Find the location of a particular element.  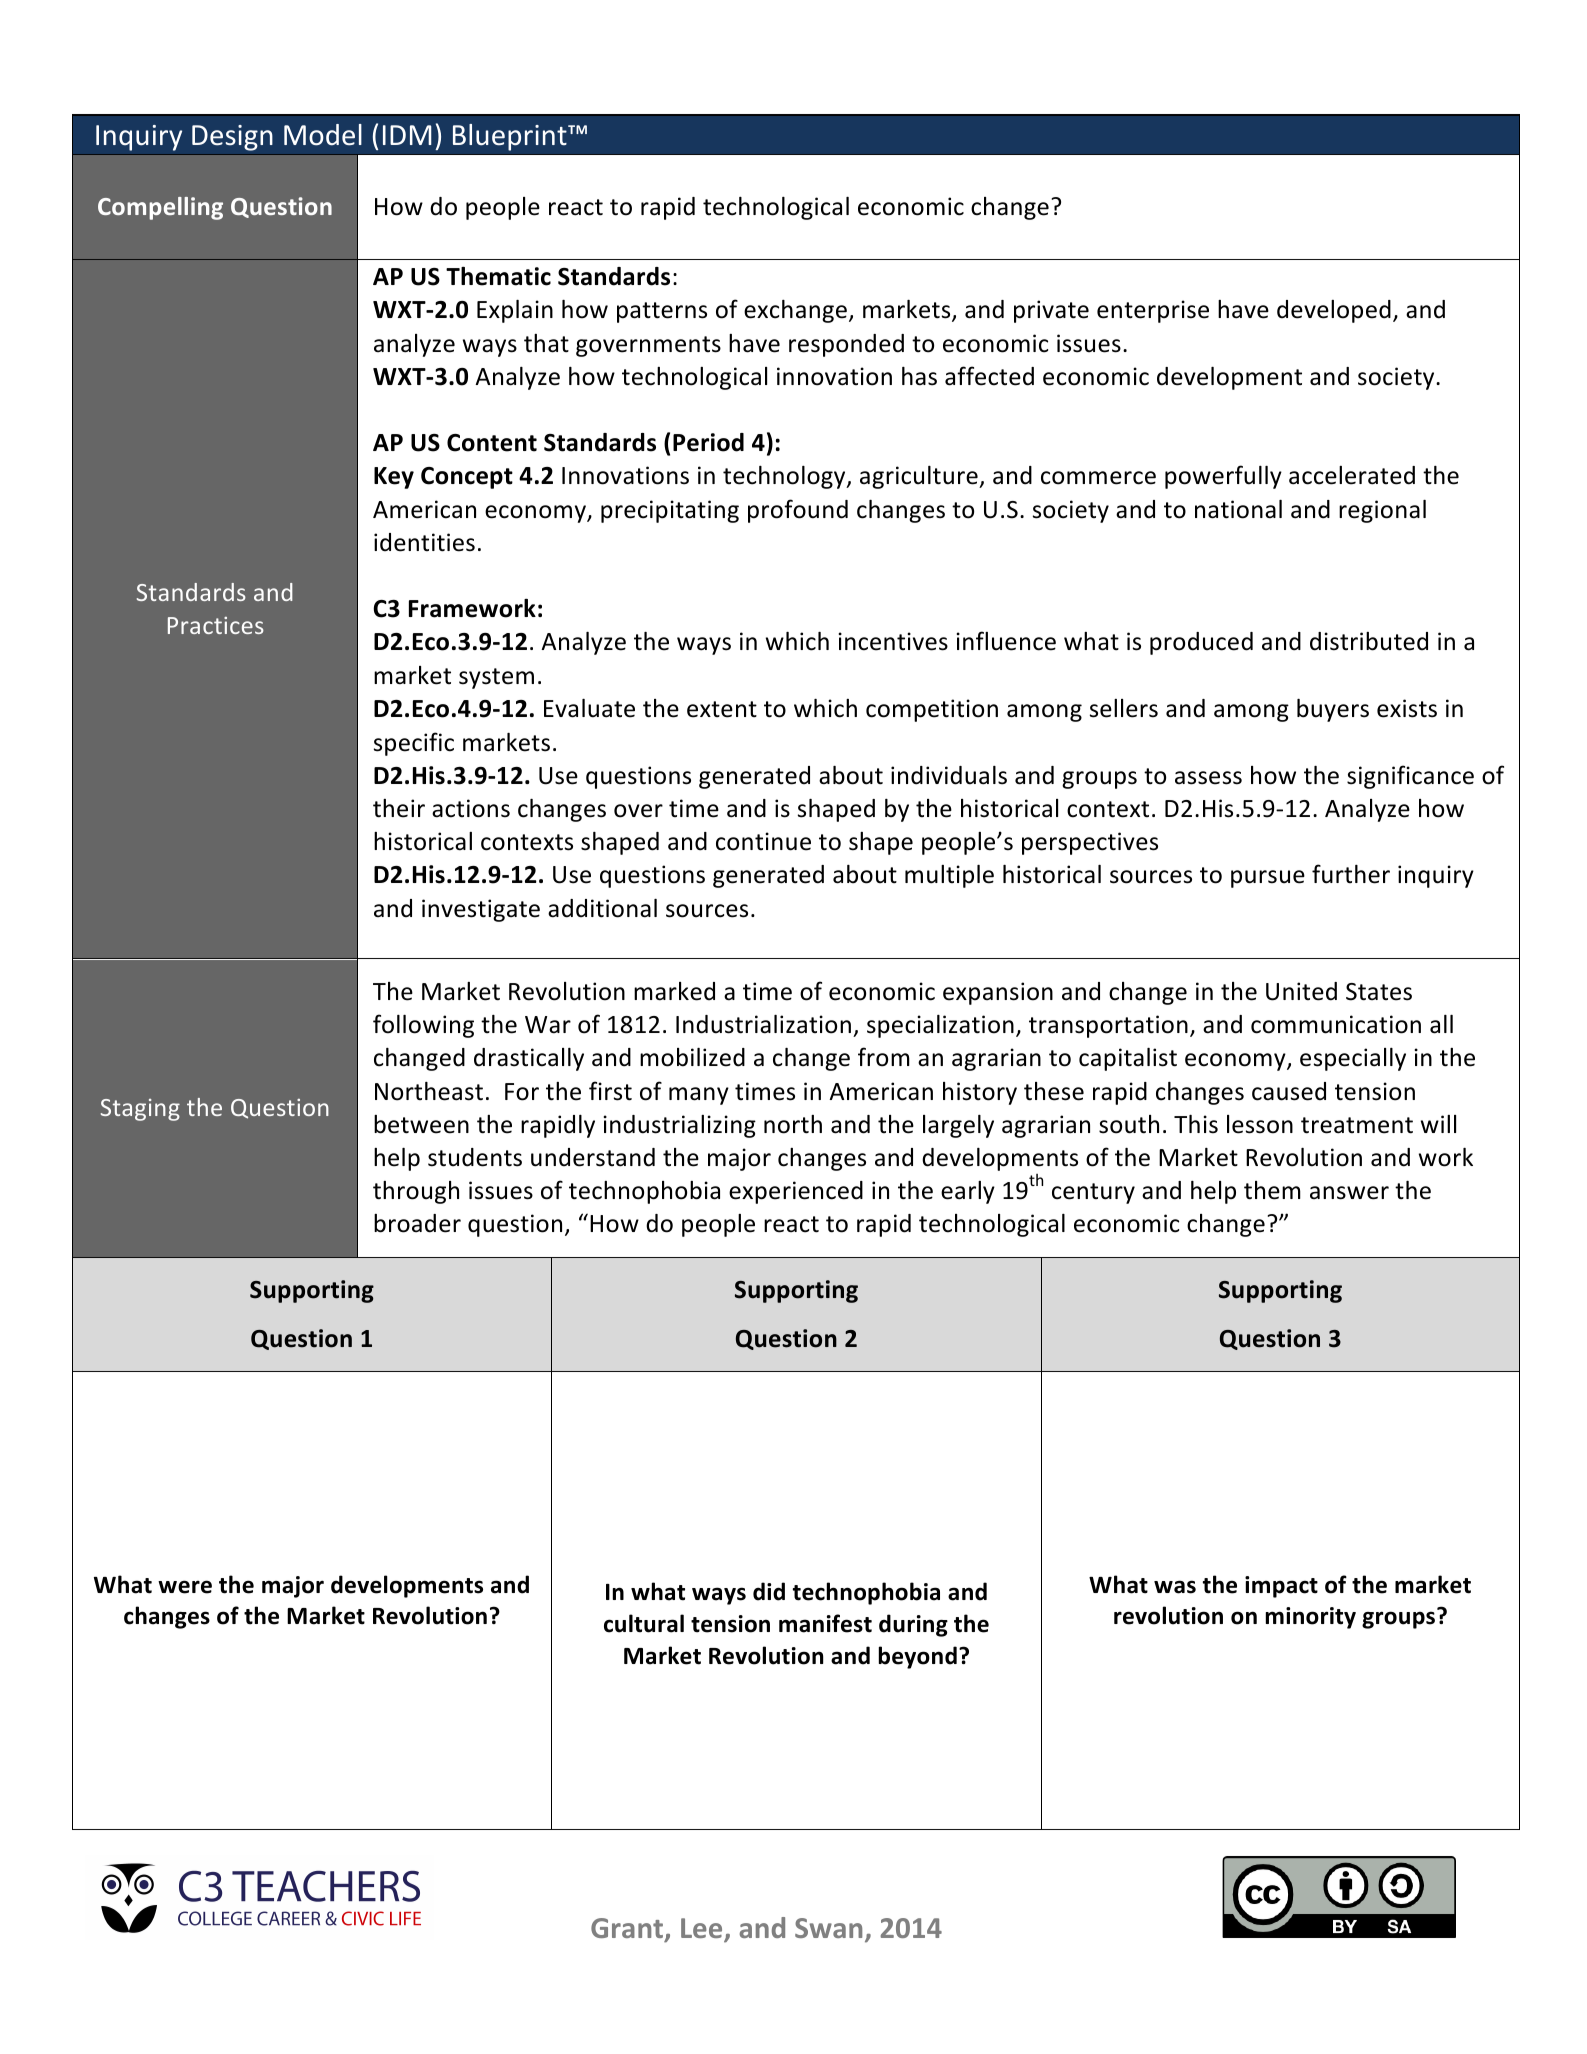

did is located at coordinates (769, 1591).
